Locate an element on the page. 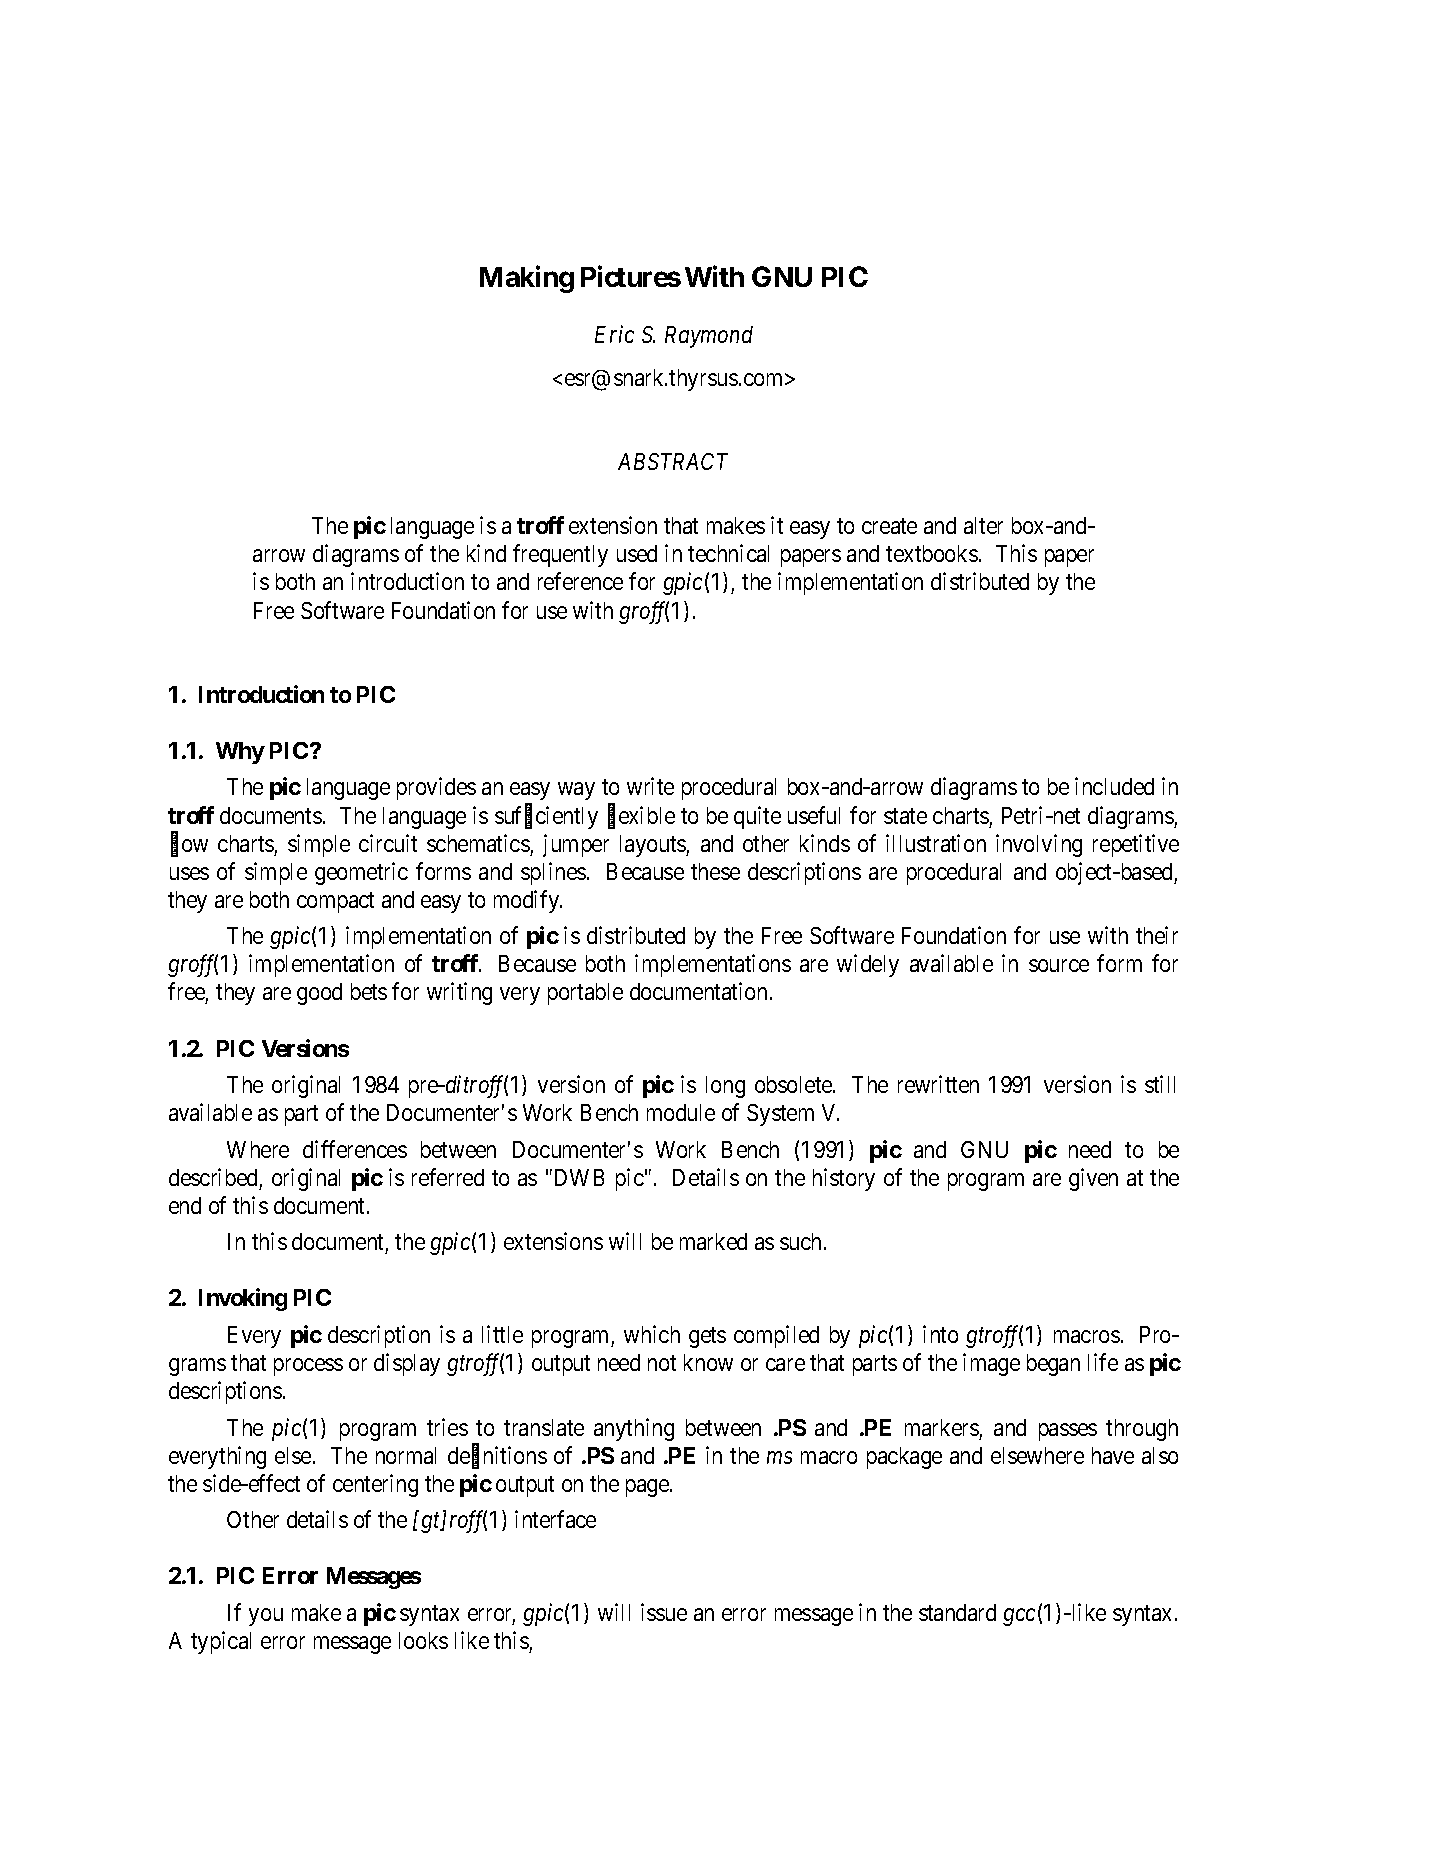 The height and width of the image is (1853, 1432). typical is located at coordinates (221, 1642).
